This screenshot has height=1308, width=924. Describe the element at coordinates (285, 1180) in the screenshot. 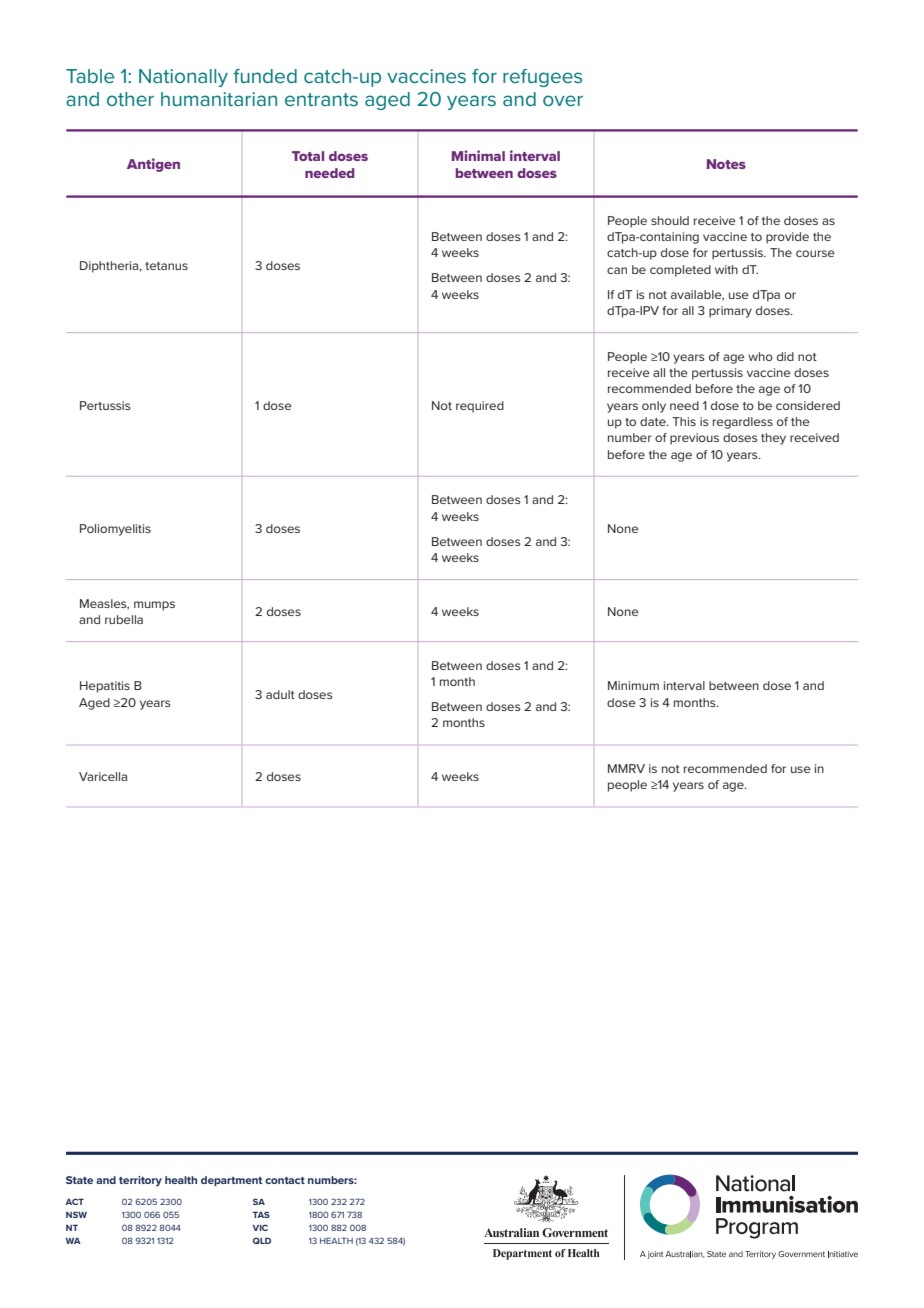

I see `contact` at that location.
